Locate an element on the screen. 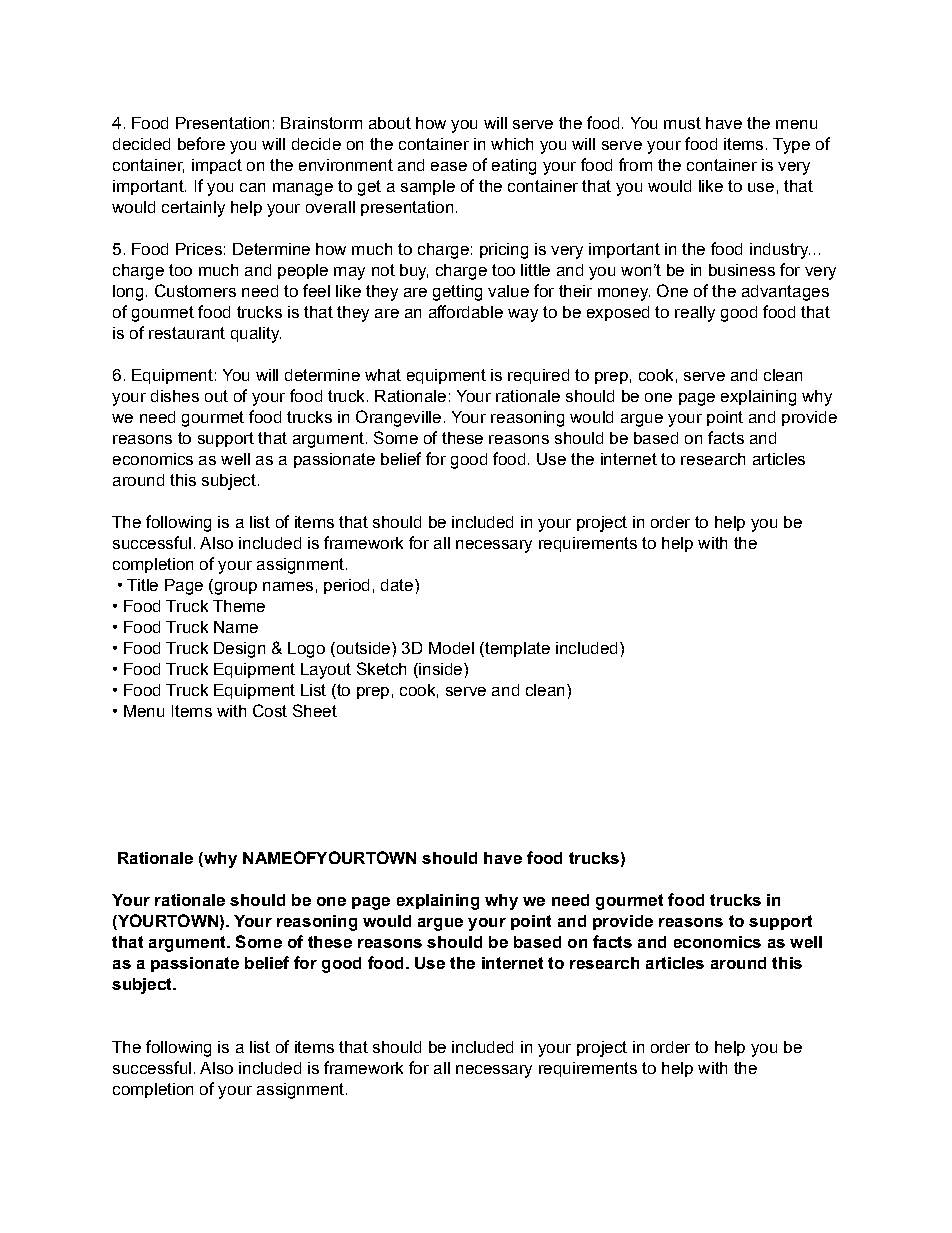 This screenshot has height=1233, width=952. Cost is located at coordinates (270, 710).
